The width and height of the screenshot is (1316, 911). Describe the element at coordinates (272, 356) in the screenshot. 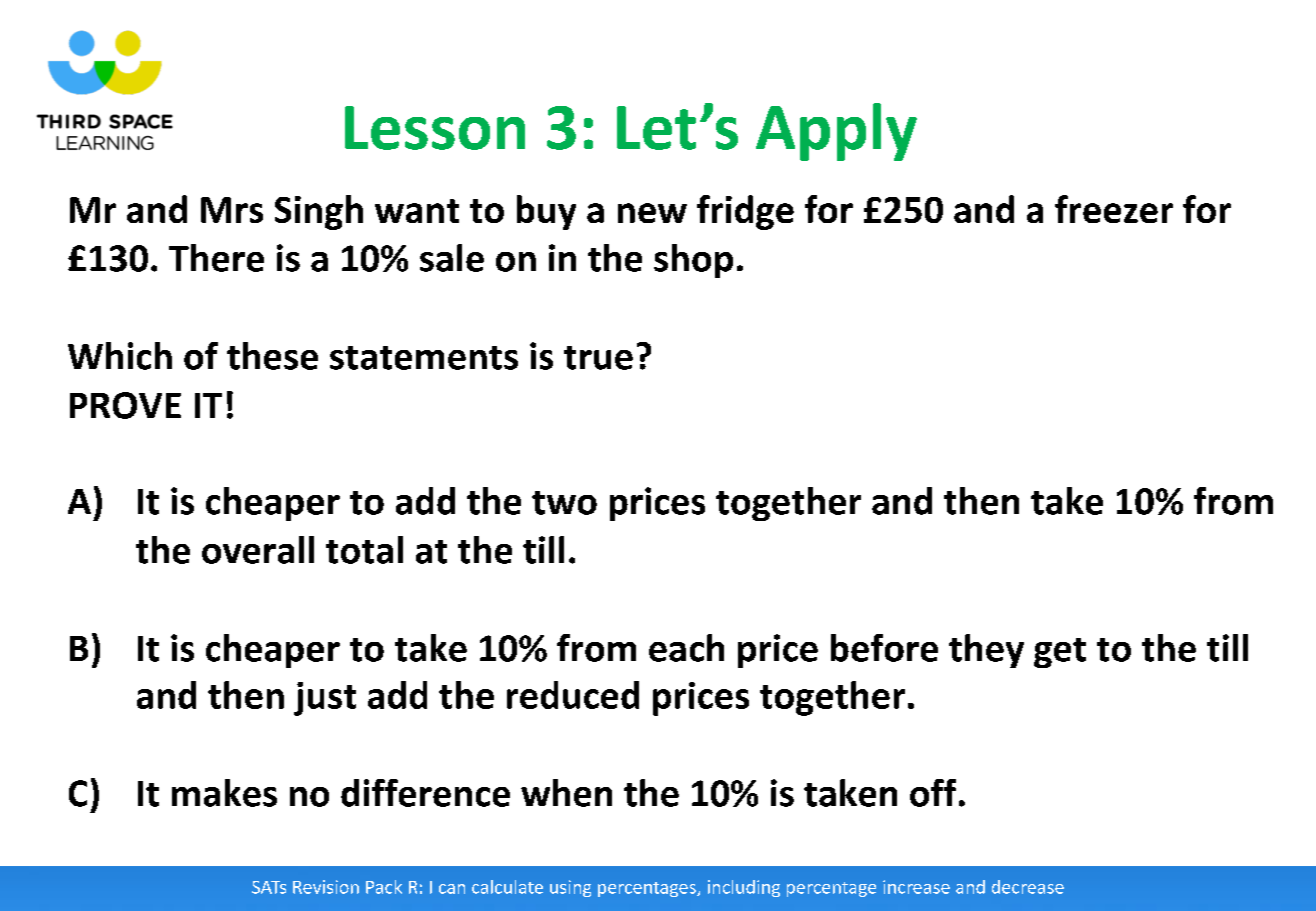

I see `these` at that location.
